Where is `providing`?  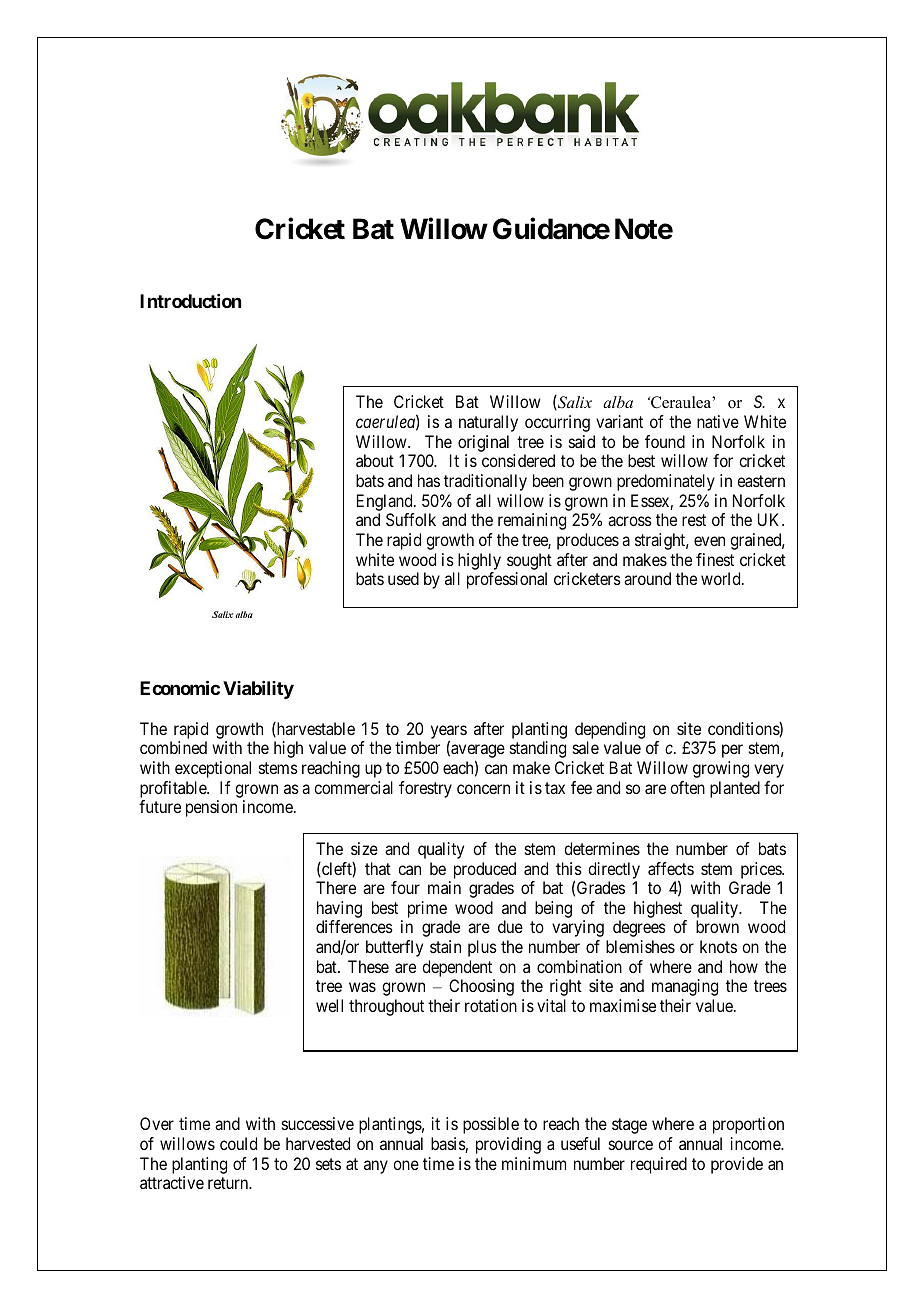
providing is located at coordinates (508, 1145).
